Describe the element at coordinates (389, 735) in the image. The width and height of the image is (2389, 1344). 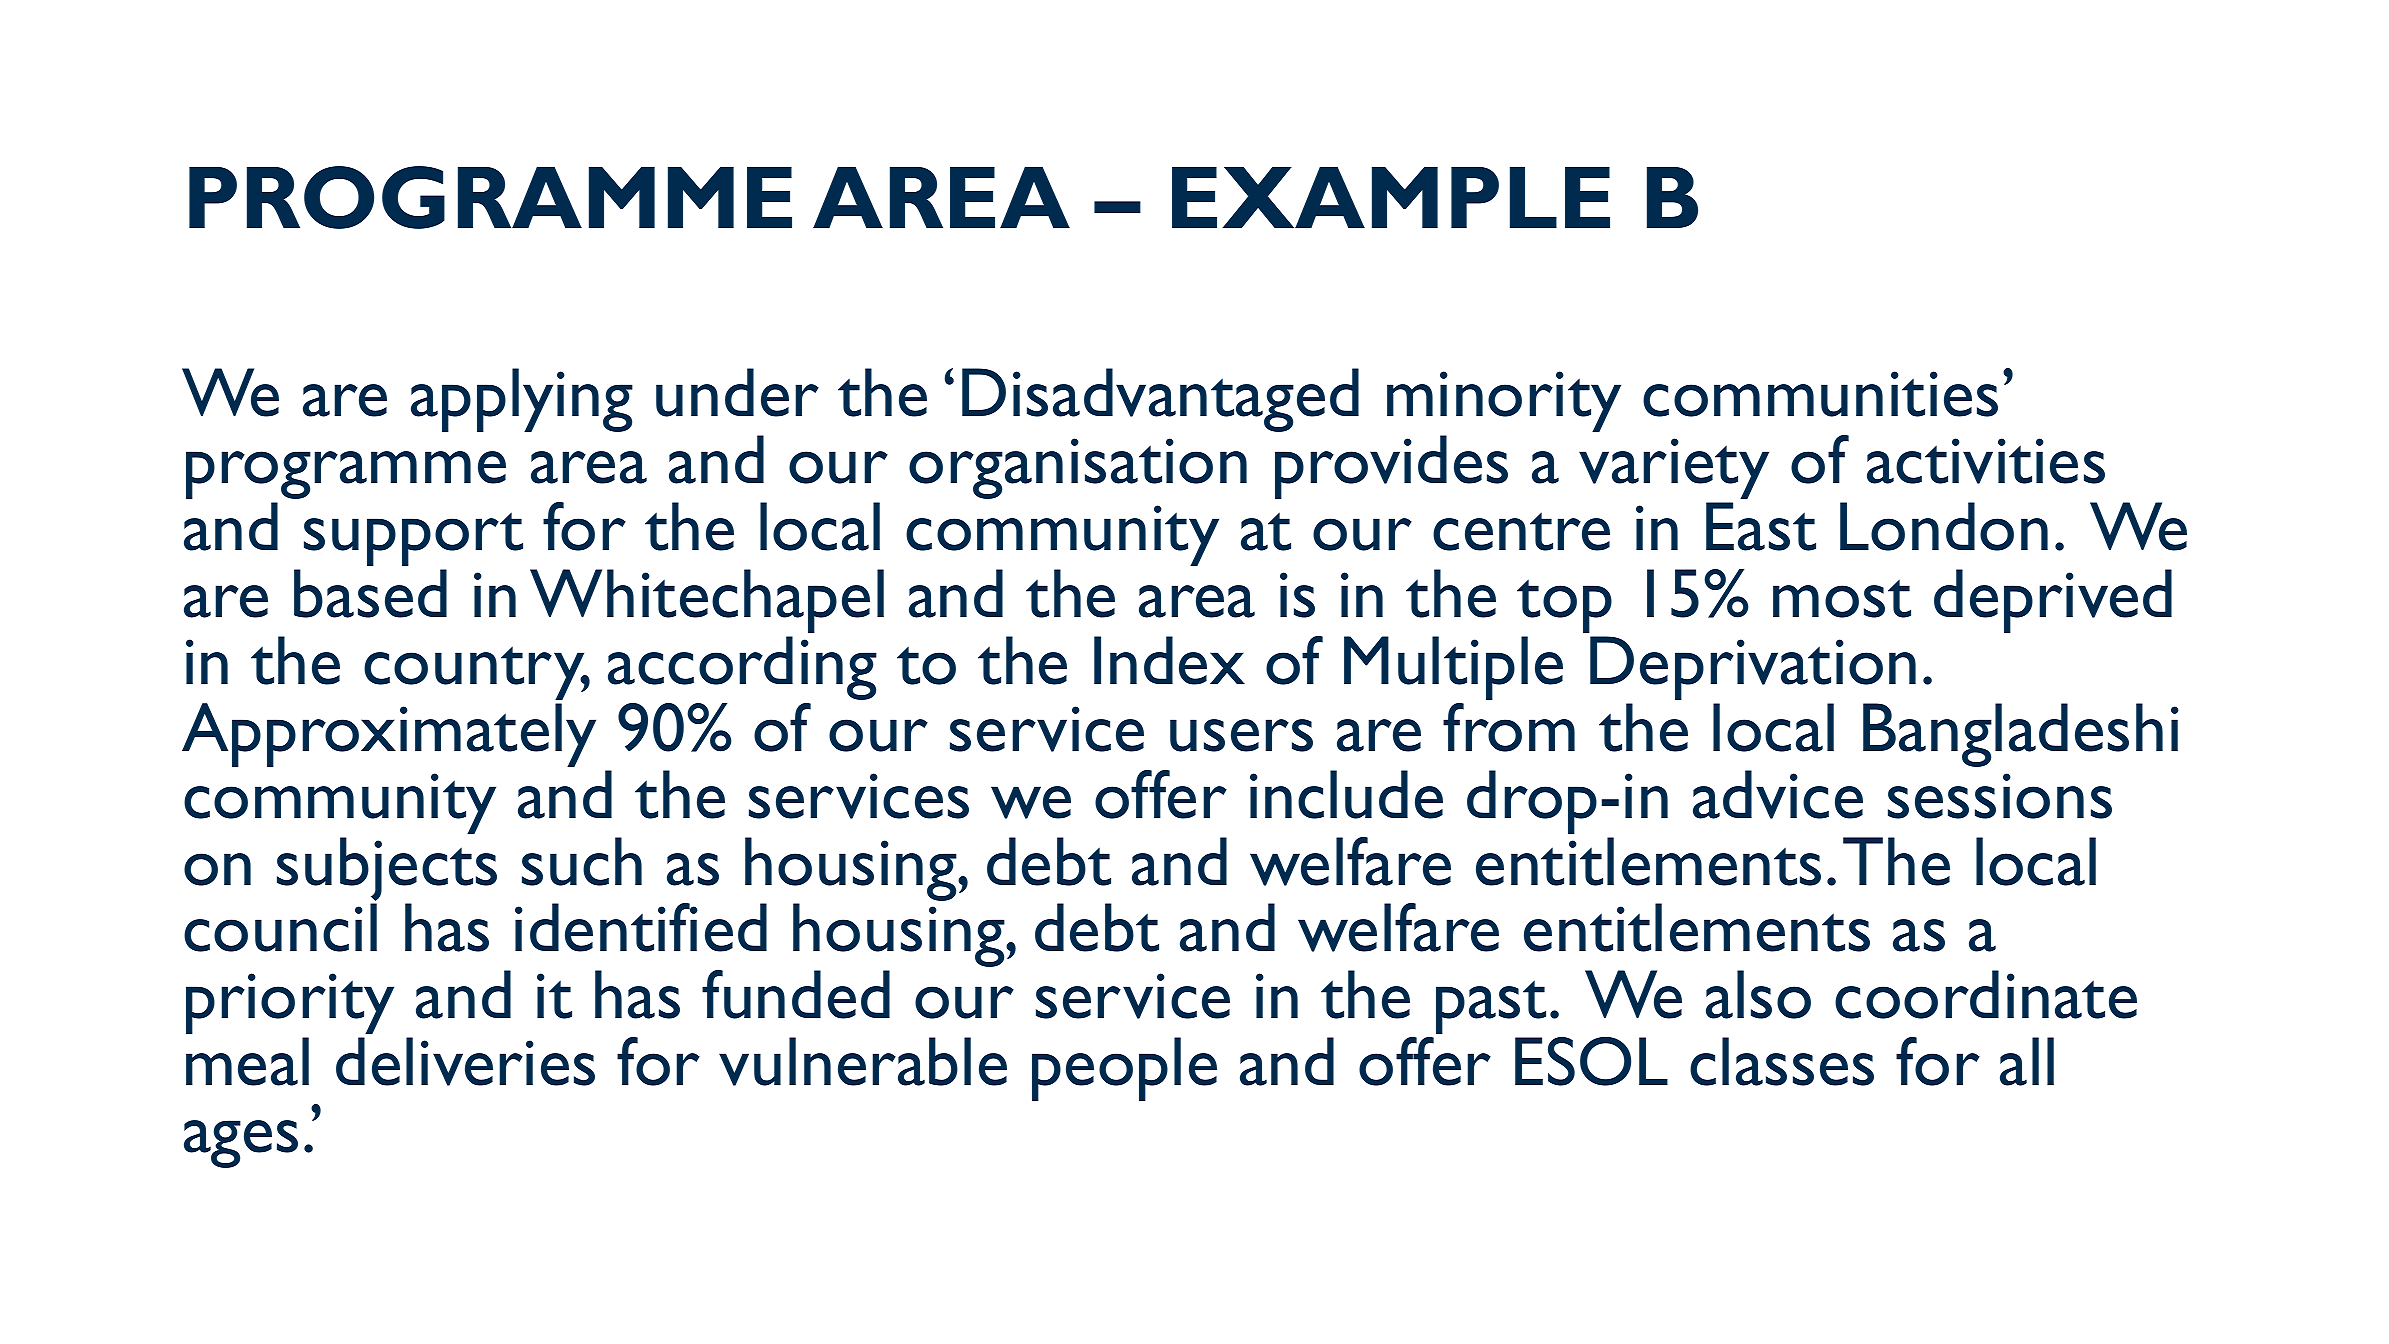
I see `Approximately` at that location.
